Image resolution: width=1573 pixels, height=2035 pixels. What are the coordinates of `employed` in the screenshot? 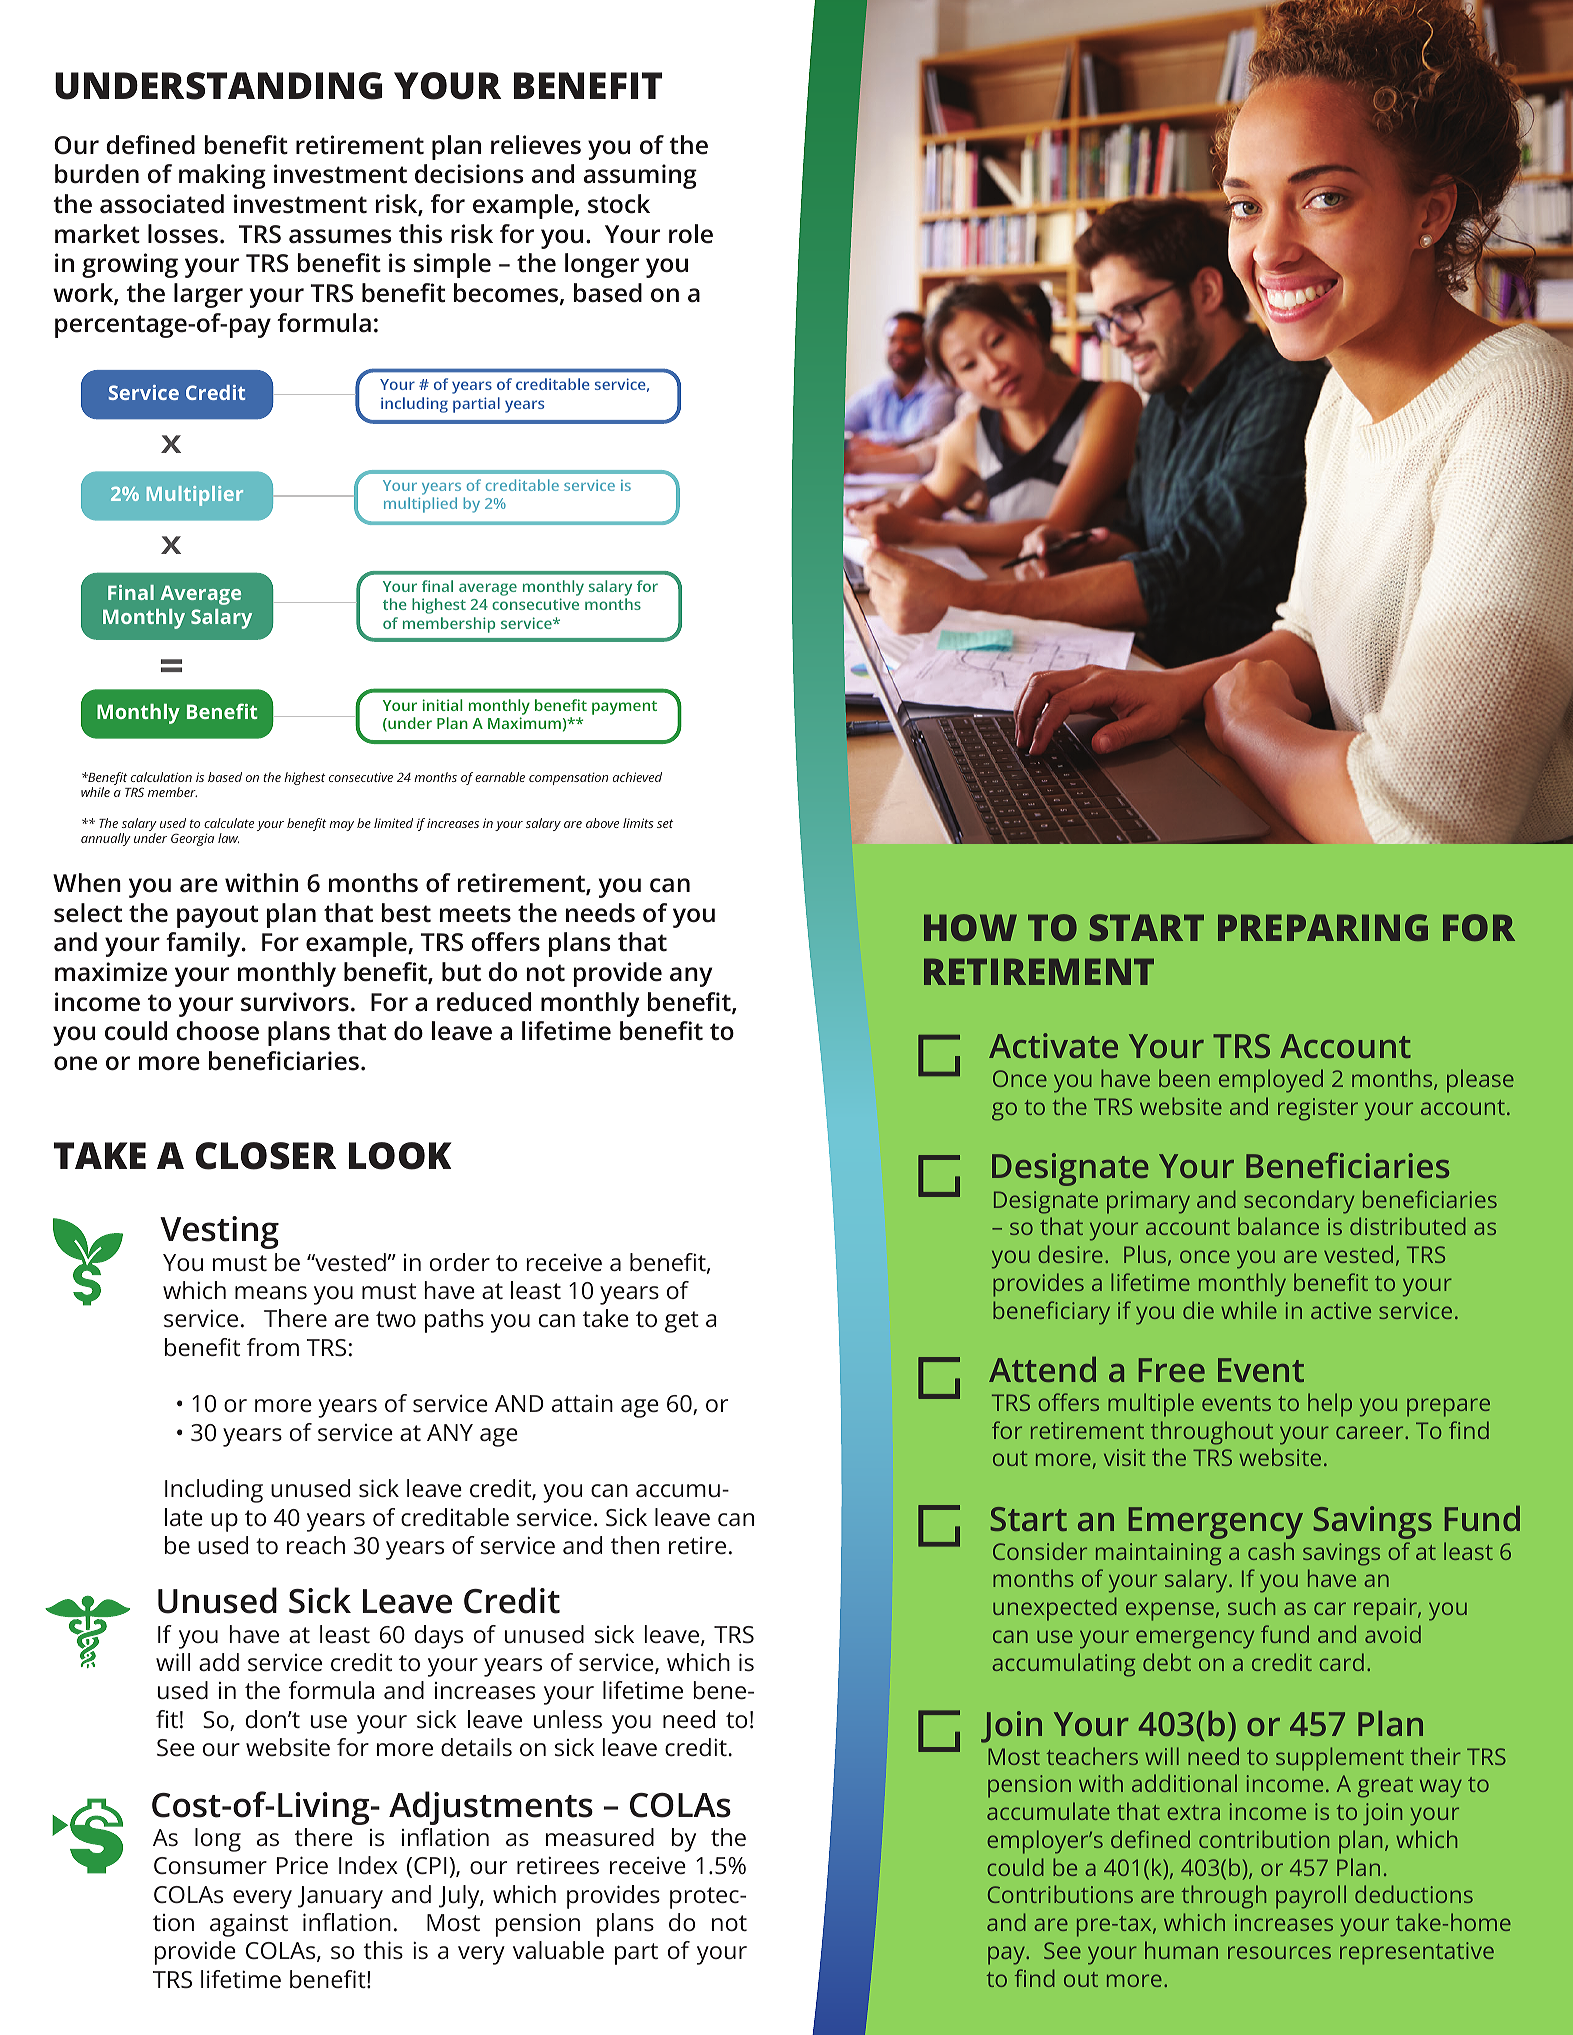 It's located at (1271, 1081).
